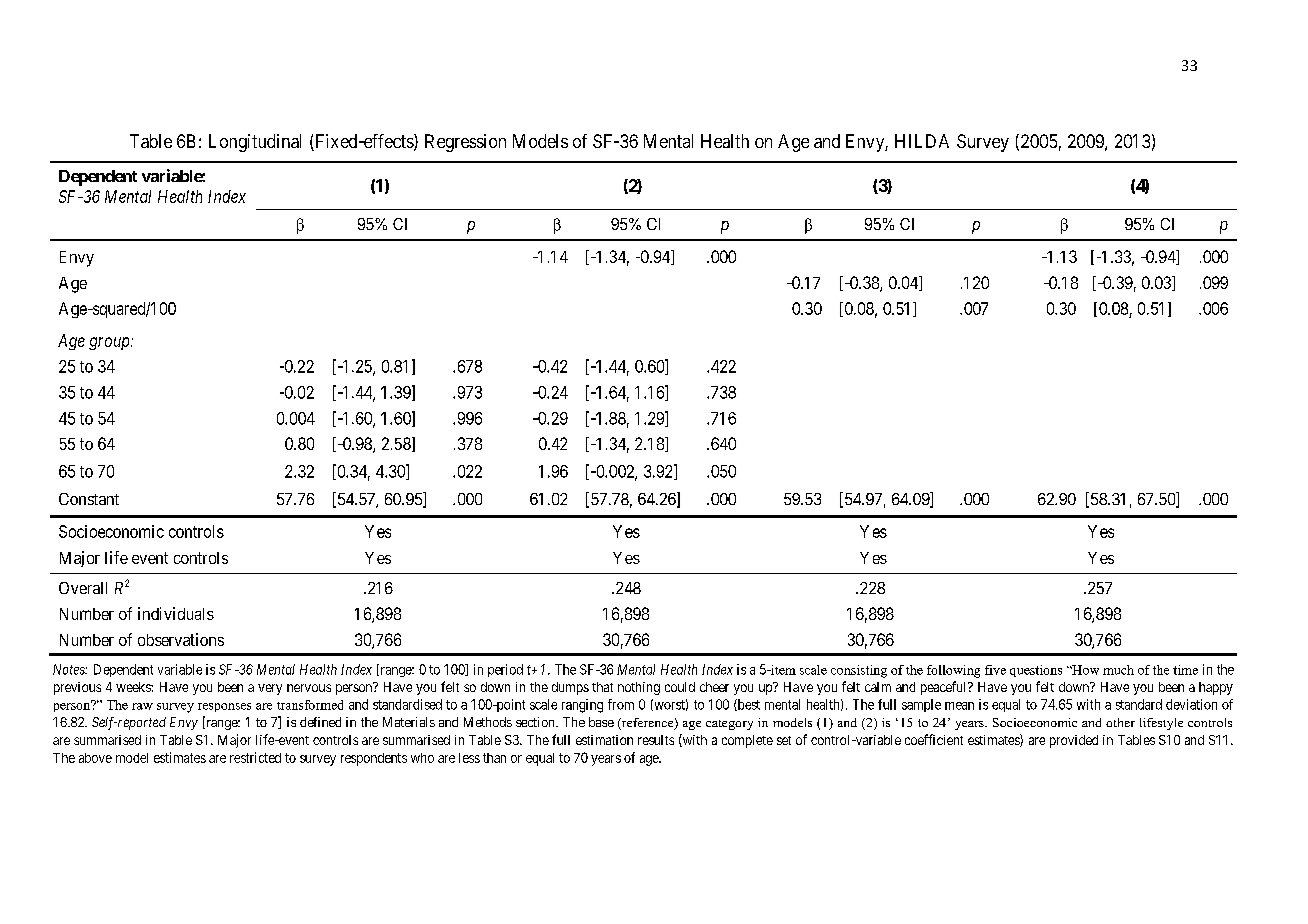 This document has width=1308, height=924. What do you see at coordinates (89, 499) in the document?
I see `Constant` at bounding box center [89, 499].
